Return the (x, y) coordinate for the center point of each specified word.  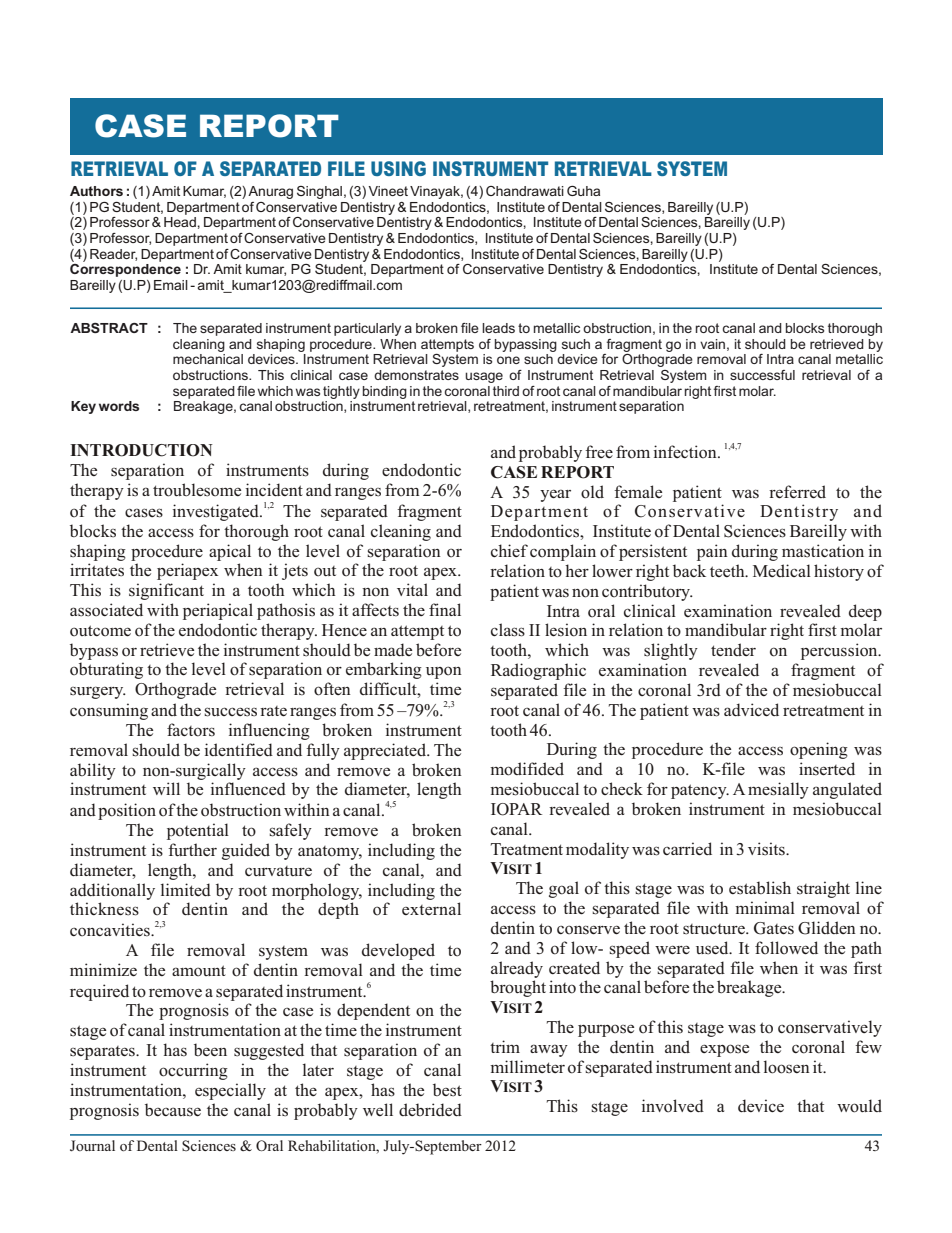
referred (797, 492)
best (447, 1090)
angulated (847, 790)
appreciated (386, 751)
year (555, 495)
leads (498, 328)
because (173, 1110)
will (166, 788)
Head (181, 222)
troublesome (197, 490)
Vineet (388, 191)
